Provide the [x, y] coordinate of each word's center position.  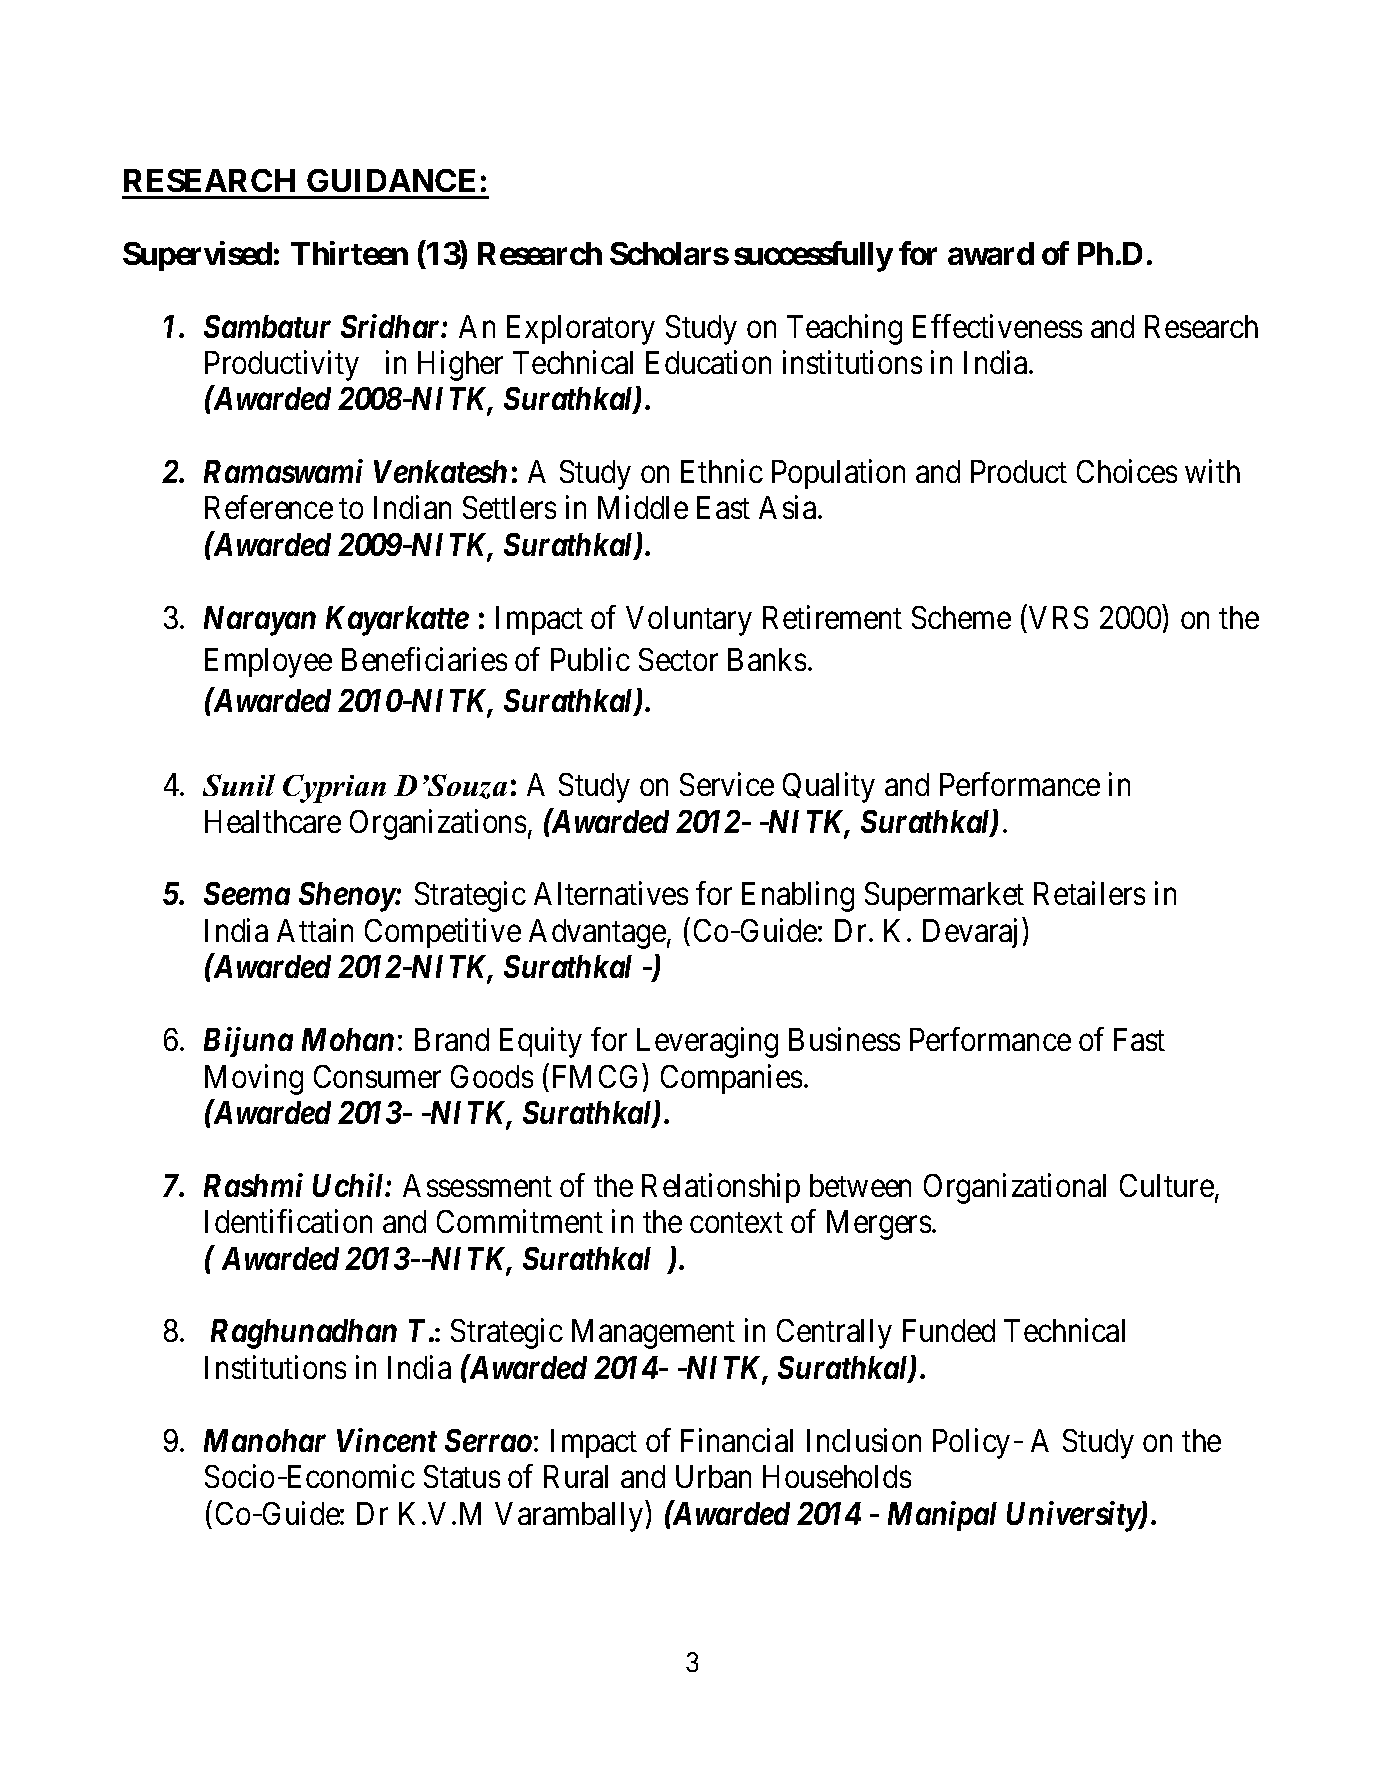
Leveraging [707, 1043]
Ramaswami [283, 471]
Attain [315, 930]
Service [727, 784]
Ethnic [722, 471]
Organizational [1015, 1188]
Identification [288, 1221]
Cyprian [334, 788]
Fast [1139, 1039]
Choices [1127, 471]
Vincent [387, 1440]
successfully [813, 256]
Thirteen [349, 253]
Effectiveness [997, 326]
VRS [1058, 617]
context [736, 1223]
